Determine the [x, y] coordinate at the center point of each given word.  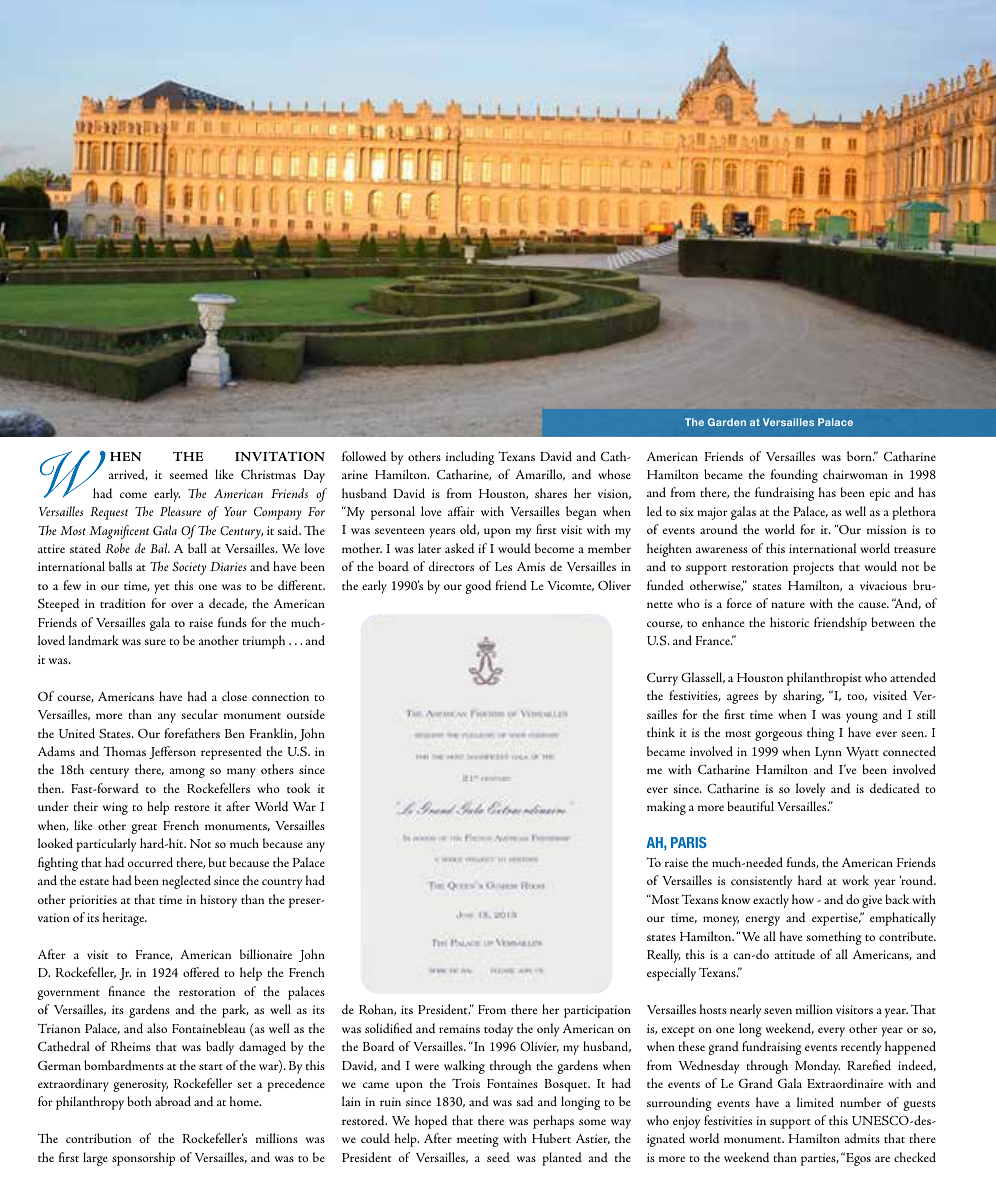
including [470, 458]
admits [862, 1138]
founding [794, 476]
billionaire [266, 954]
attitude [795, 954]
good [478, 587]
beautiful [750, 806]
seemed [189, 474]
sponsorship [143, 1159]
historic [789, 622]
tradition [123, 603]
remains [459, 1028]
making [666, 808]
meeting [478, 1140]
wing [115, 808]
